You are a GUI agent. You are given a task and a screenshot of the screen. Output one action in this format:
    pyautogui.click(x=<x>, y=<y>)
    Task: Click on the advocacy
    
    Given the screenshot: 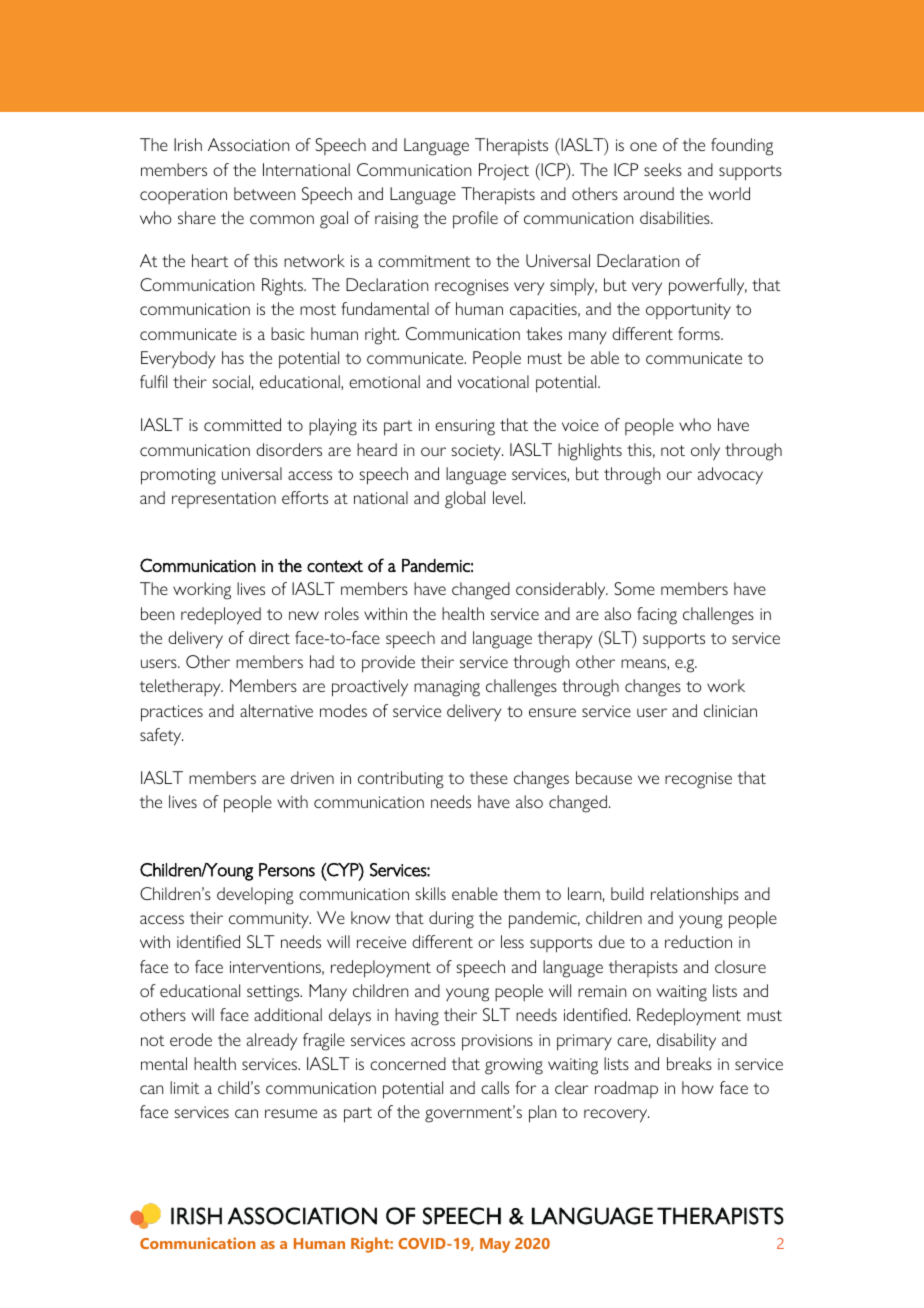 What is the action you would take?
    pyautogui.click(x=730, y=476)
